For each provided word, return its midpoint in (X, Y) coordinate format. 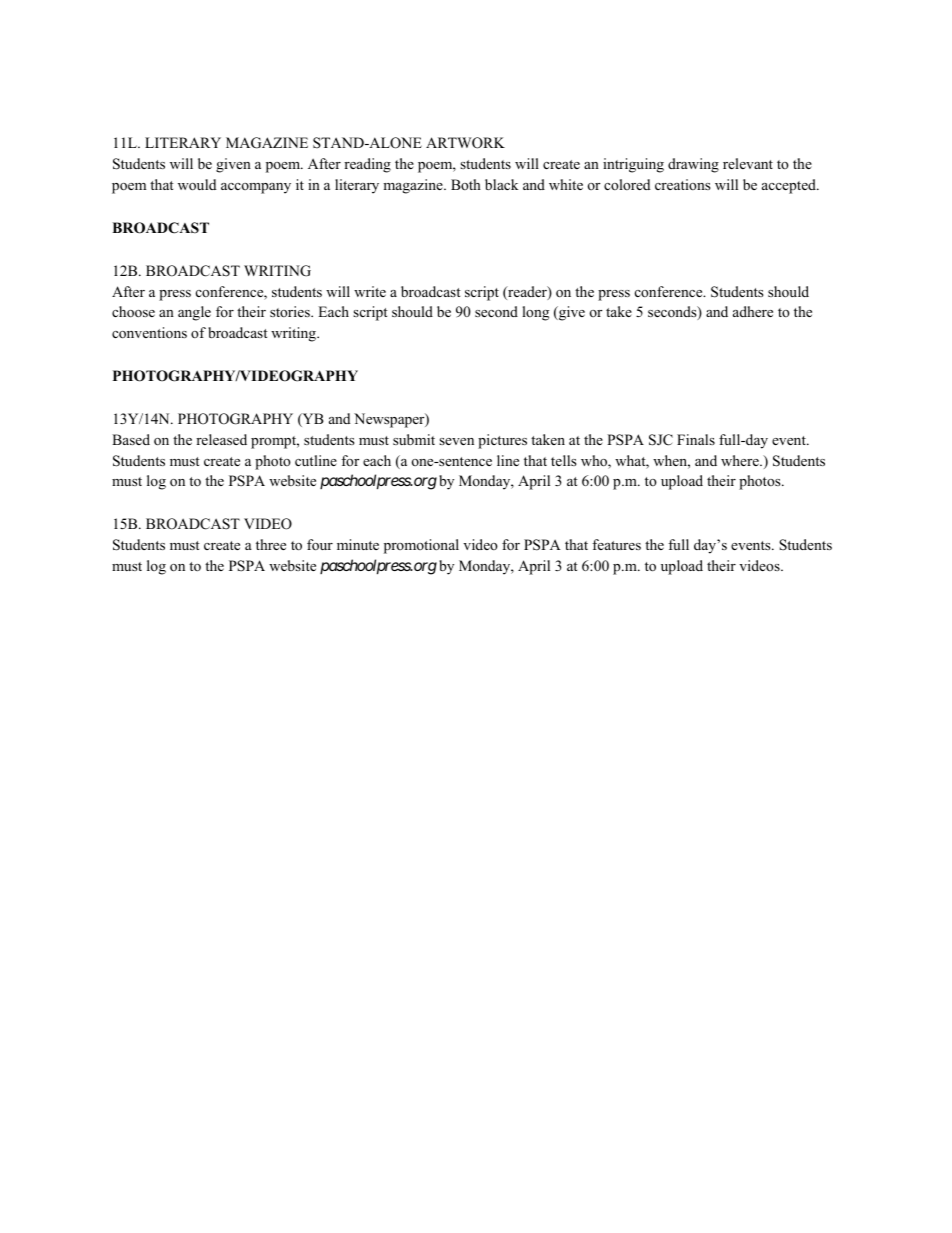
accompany (256, 188)
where (741, 460)
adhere (753, 311)
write (370, 291)
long (535, 313)
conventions (149, 332)
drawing (693, 165)
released (221, 439)
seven (456, 441)
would (197, 184)
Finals (696, 439)
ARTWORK (465, 143)
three (271, 544)
